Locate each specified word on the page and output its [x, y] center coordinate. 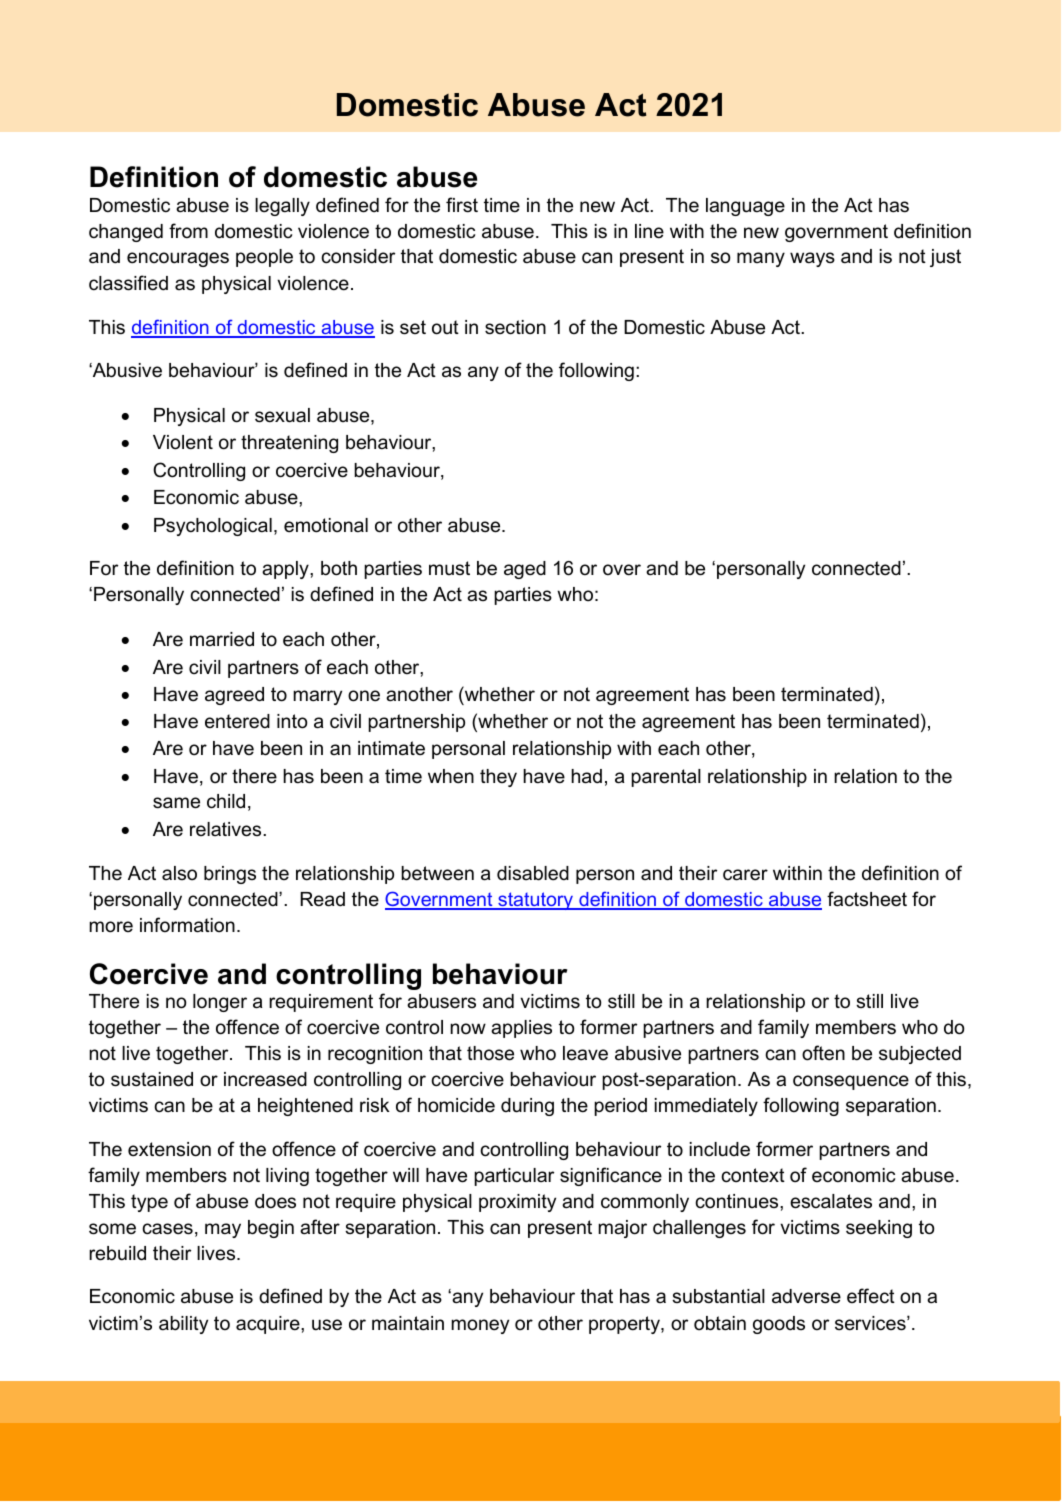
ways [812, 259]
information [187, 925]
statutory [536, 901]
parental [666, 778]
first [462, 205]
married [222, 639]
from [188, 231]
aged [525, 570]
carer [745, 875]
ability [183, 1325]
